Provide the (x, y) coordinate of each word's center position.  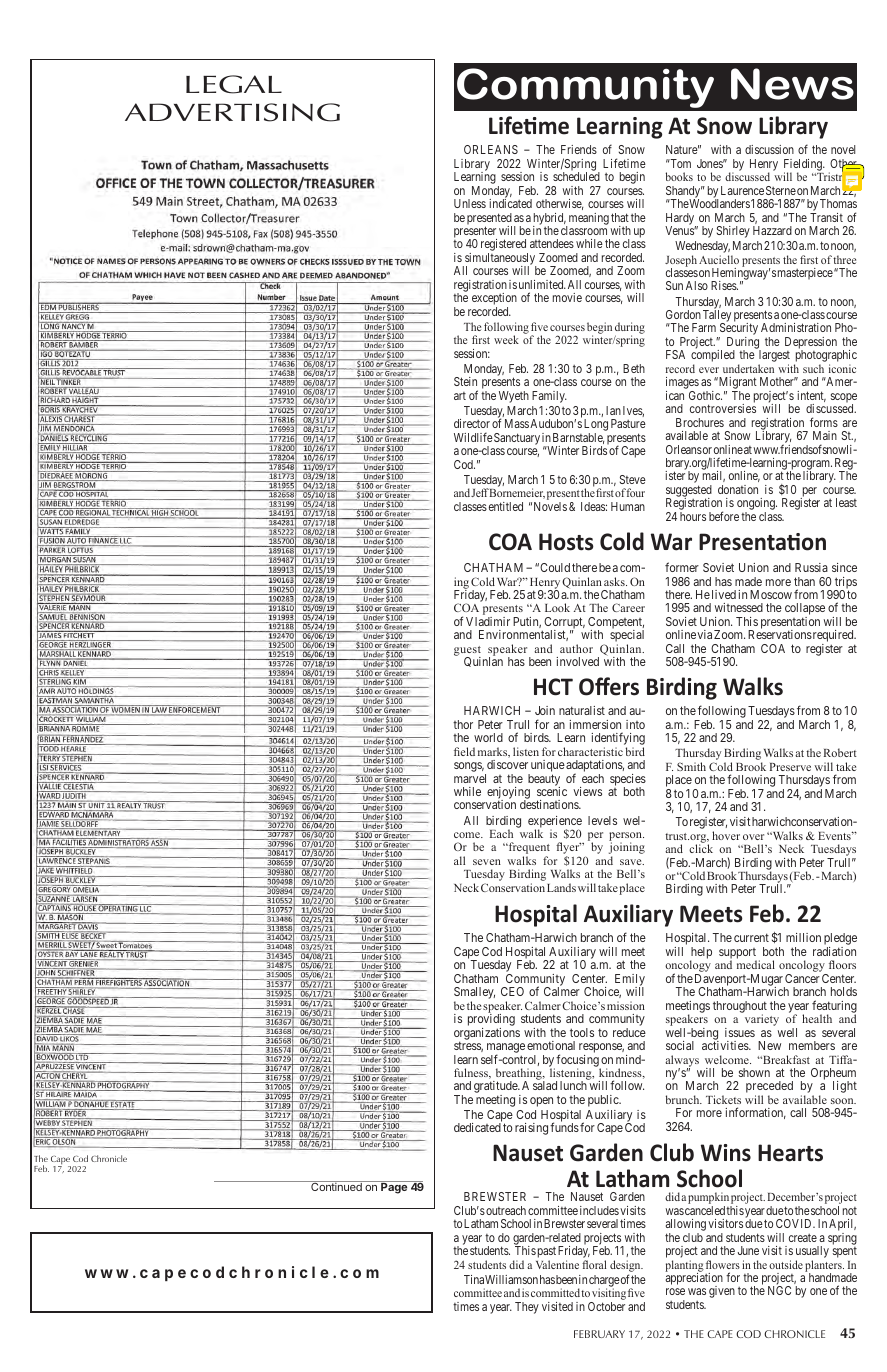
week (506, 339)
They (527, 1308)
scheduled (576, 176)
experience (555, 823)
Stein (465, 381)
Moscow (771, 594)
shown (754, 1072)
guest (467, 652)
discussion (769, 149)
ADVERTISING (232, 112)
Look (557, 607)
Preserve (790, 767)
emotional (551, 1045)
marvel (470, 778)
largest (774, 357)
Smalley (474, 994)
